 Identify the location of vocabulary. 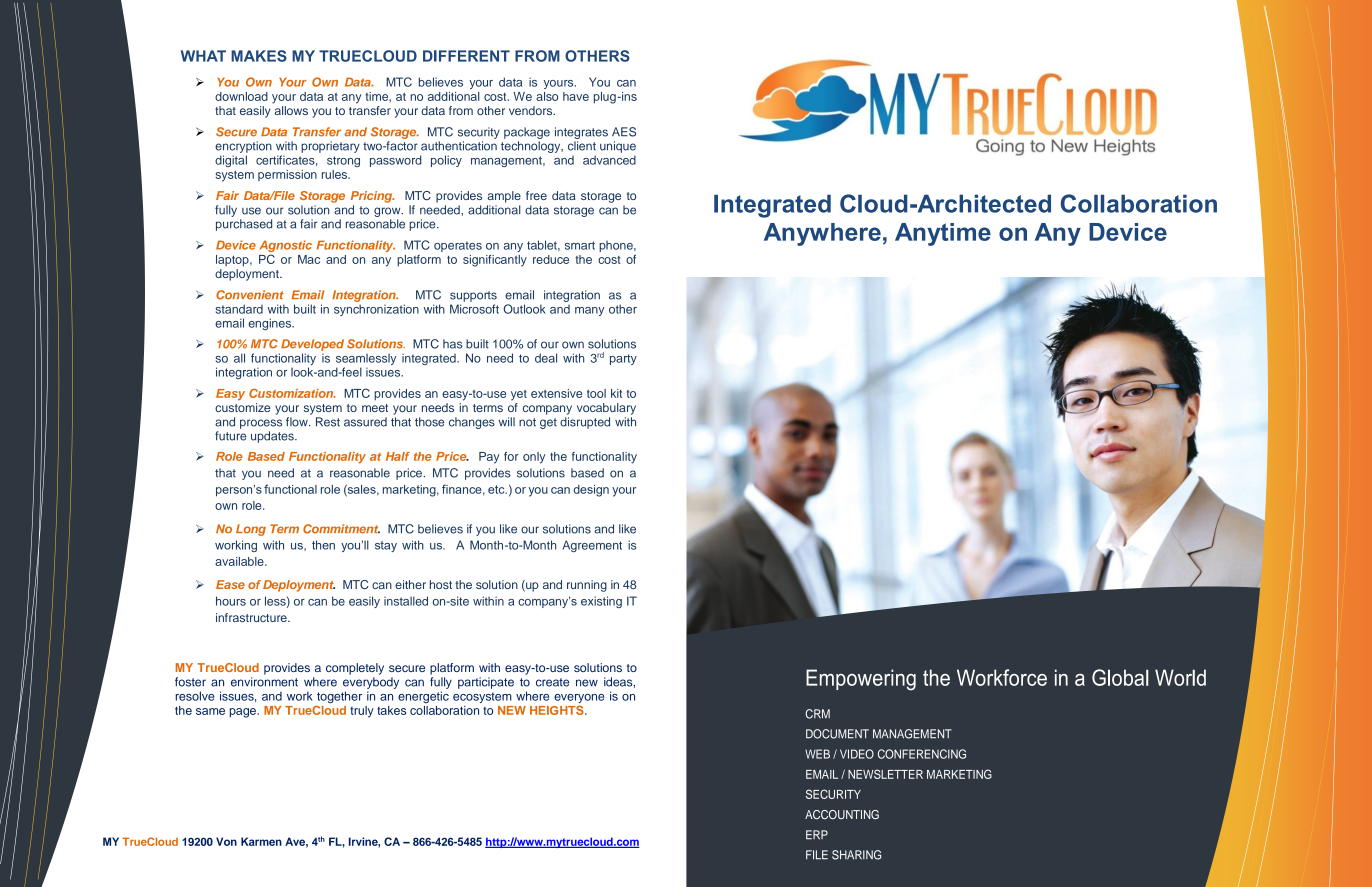
(606, 409).
